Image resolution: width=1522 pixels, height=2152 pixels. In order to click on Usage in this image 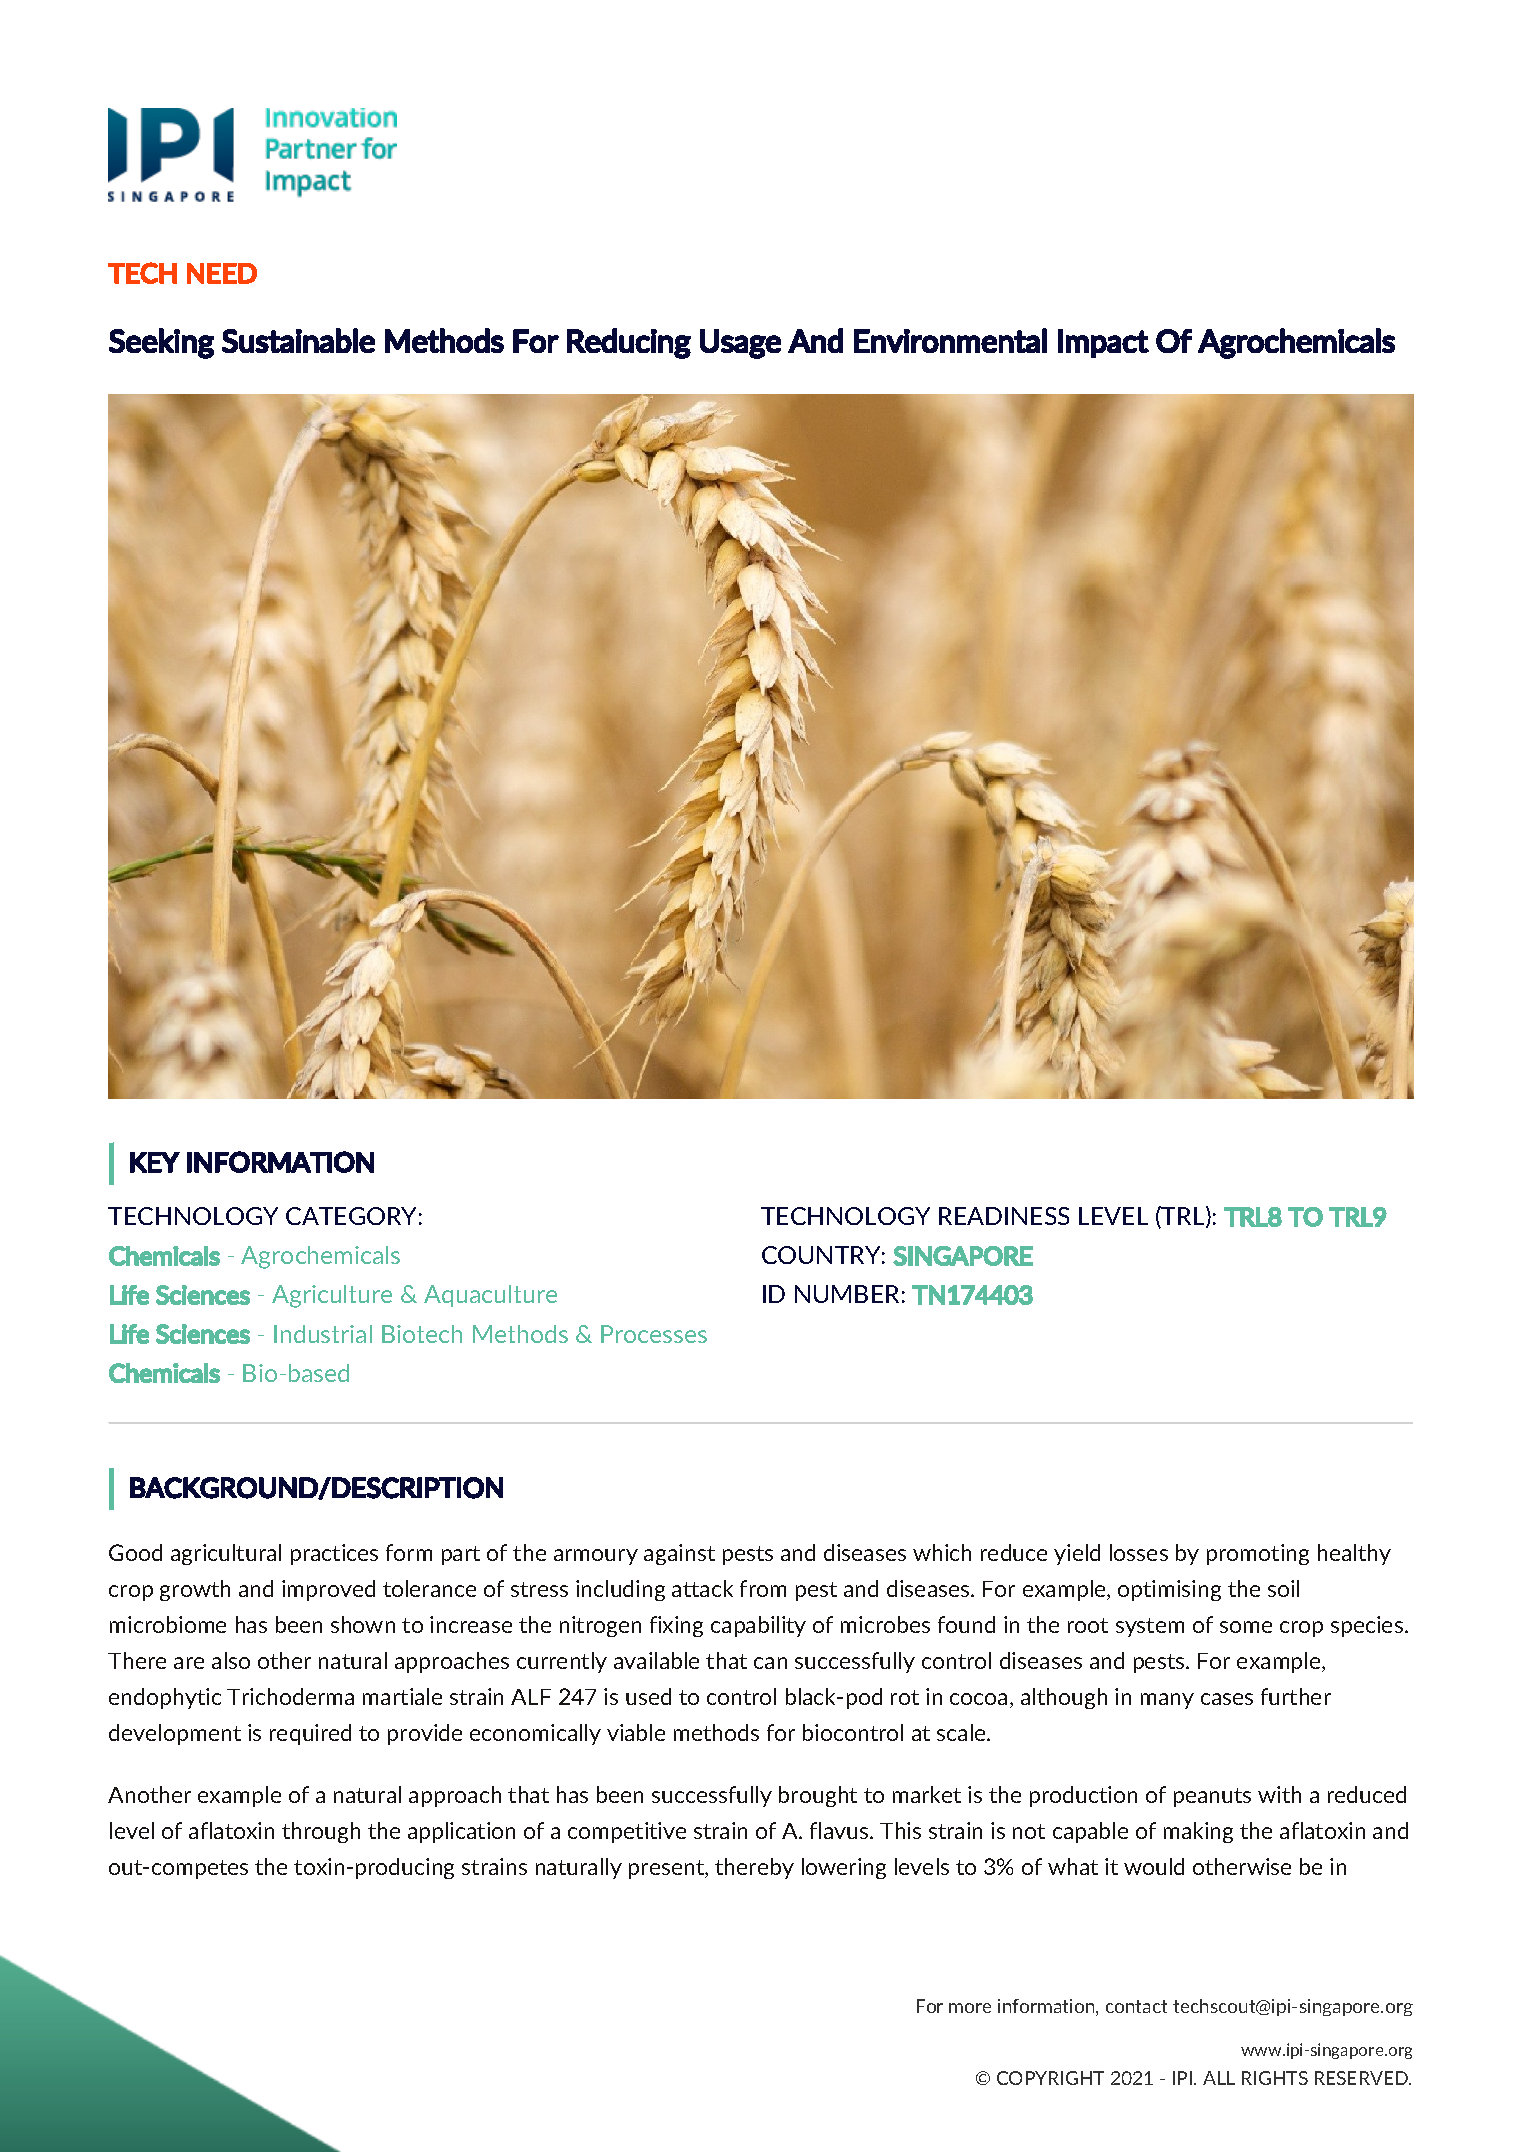, I will do `click(740, 344)`.
